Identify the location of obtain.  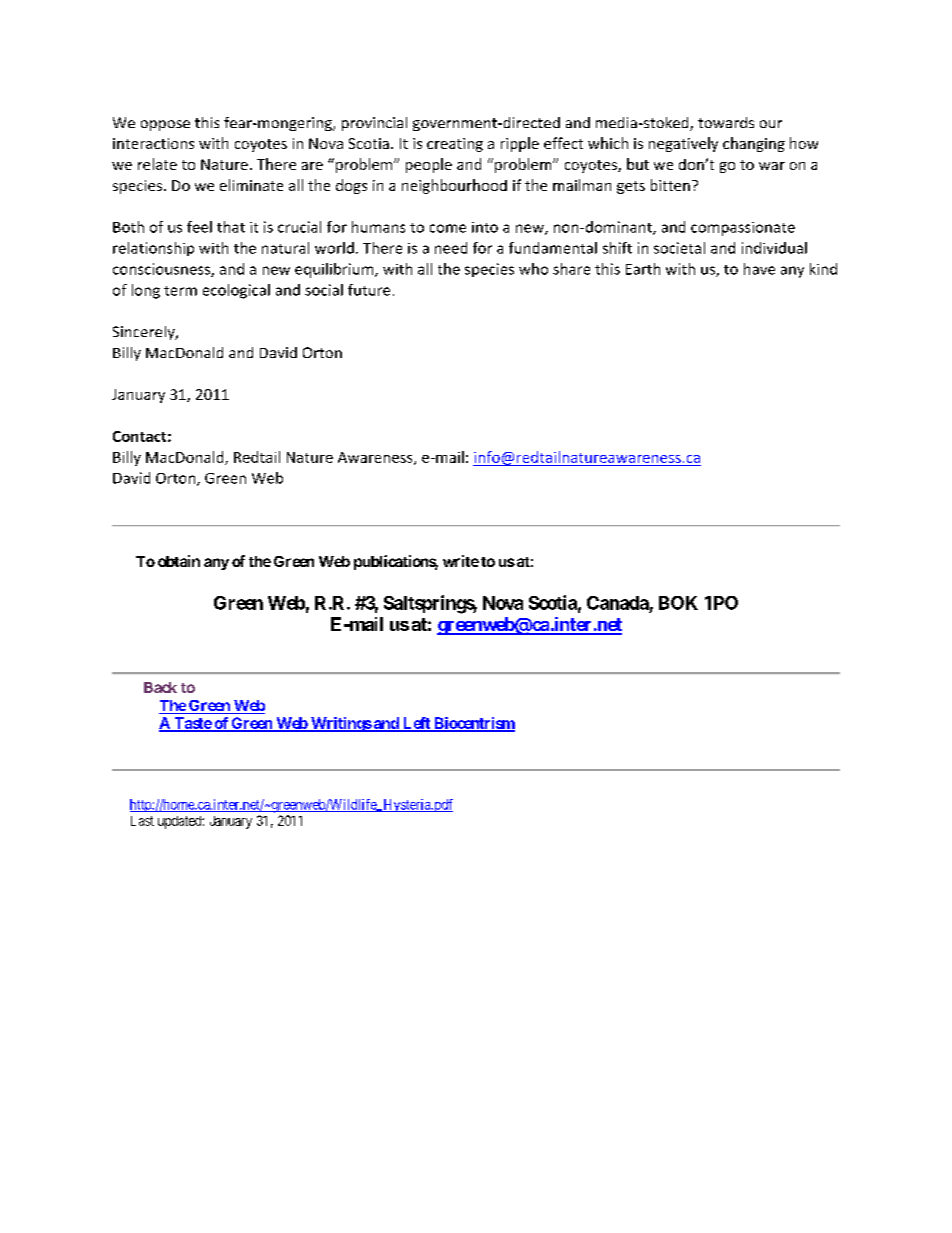
(179, 561).
